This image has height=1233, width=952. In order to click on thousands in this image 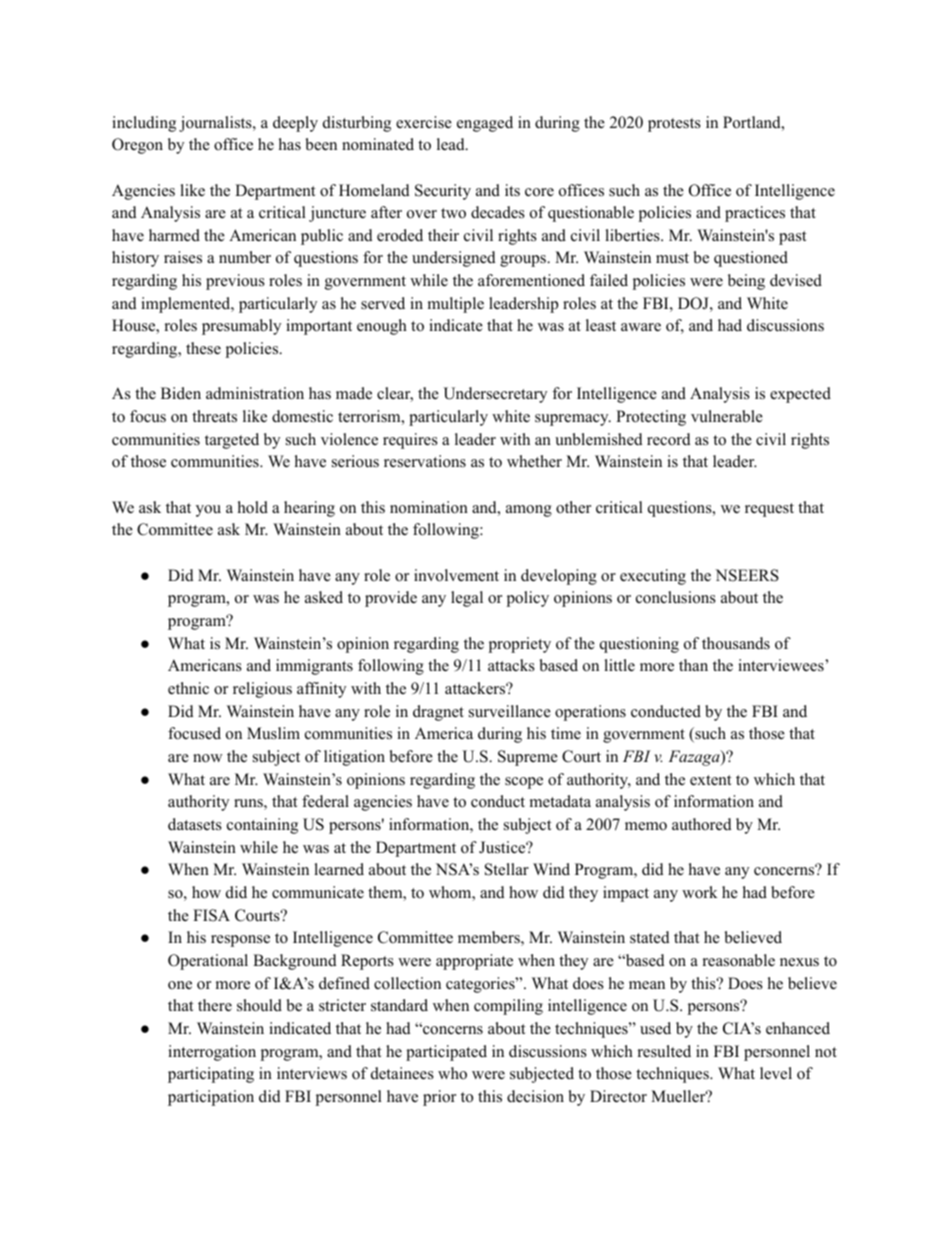, I will do `click(736, 643)`.
